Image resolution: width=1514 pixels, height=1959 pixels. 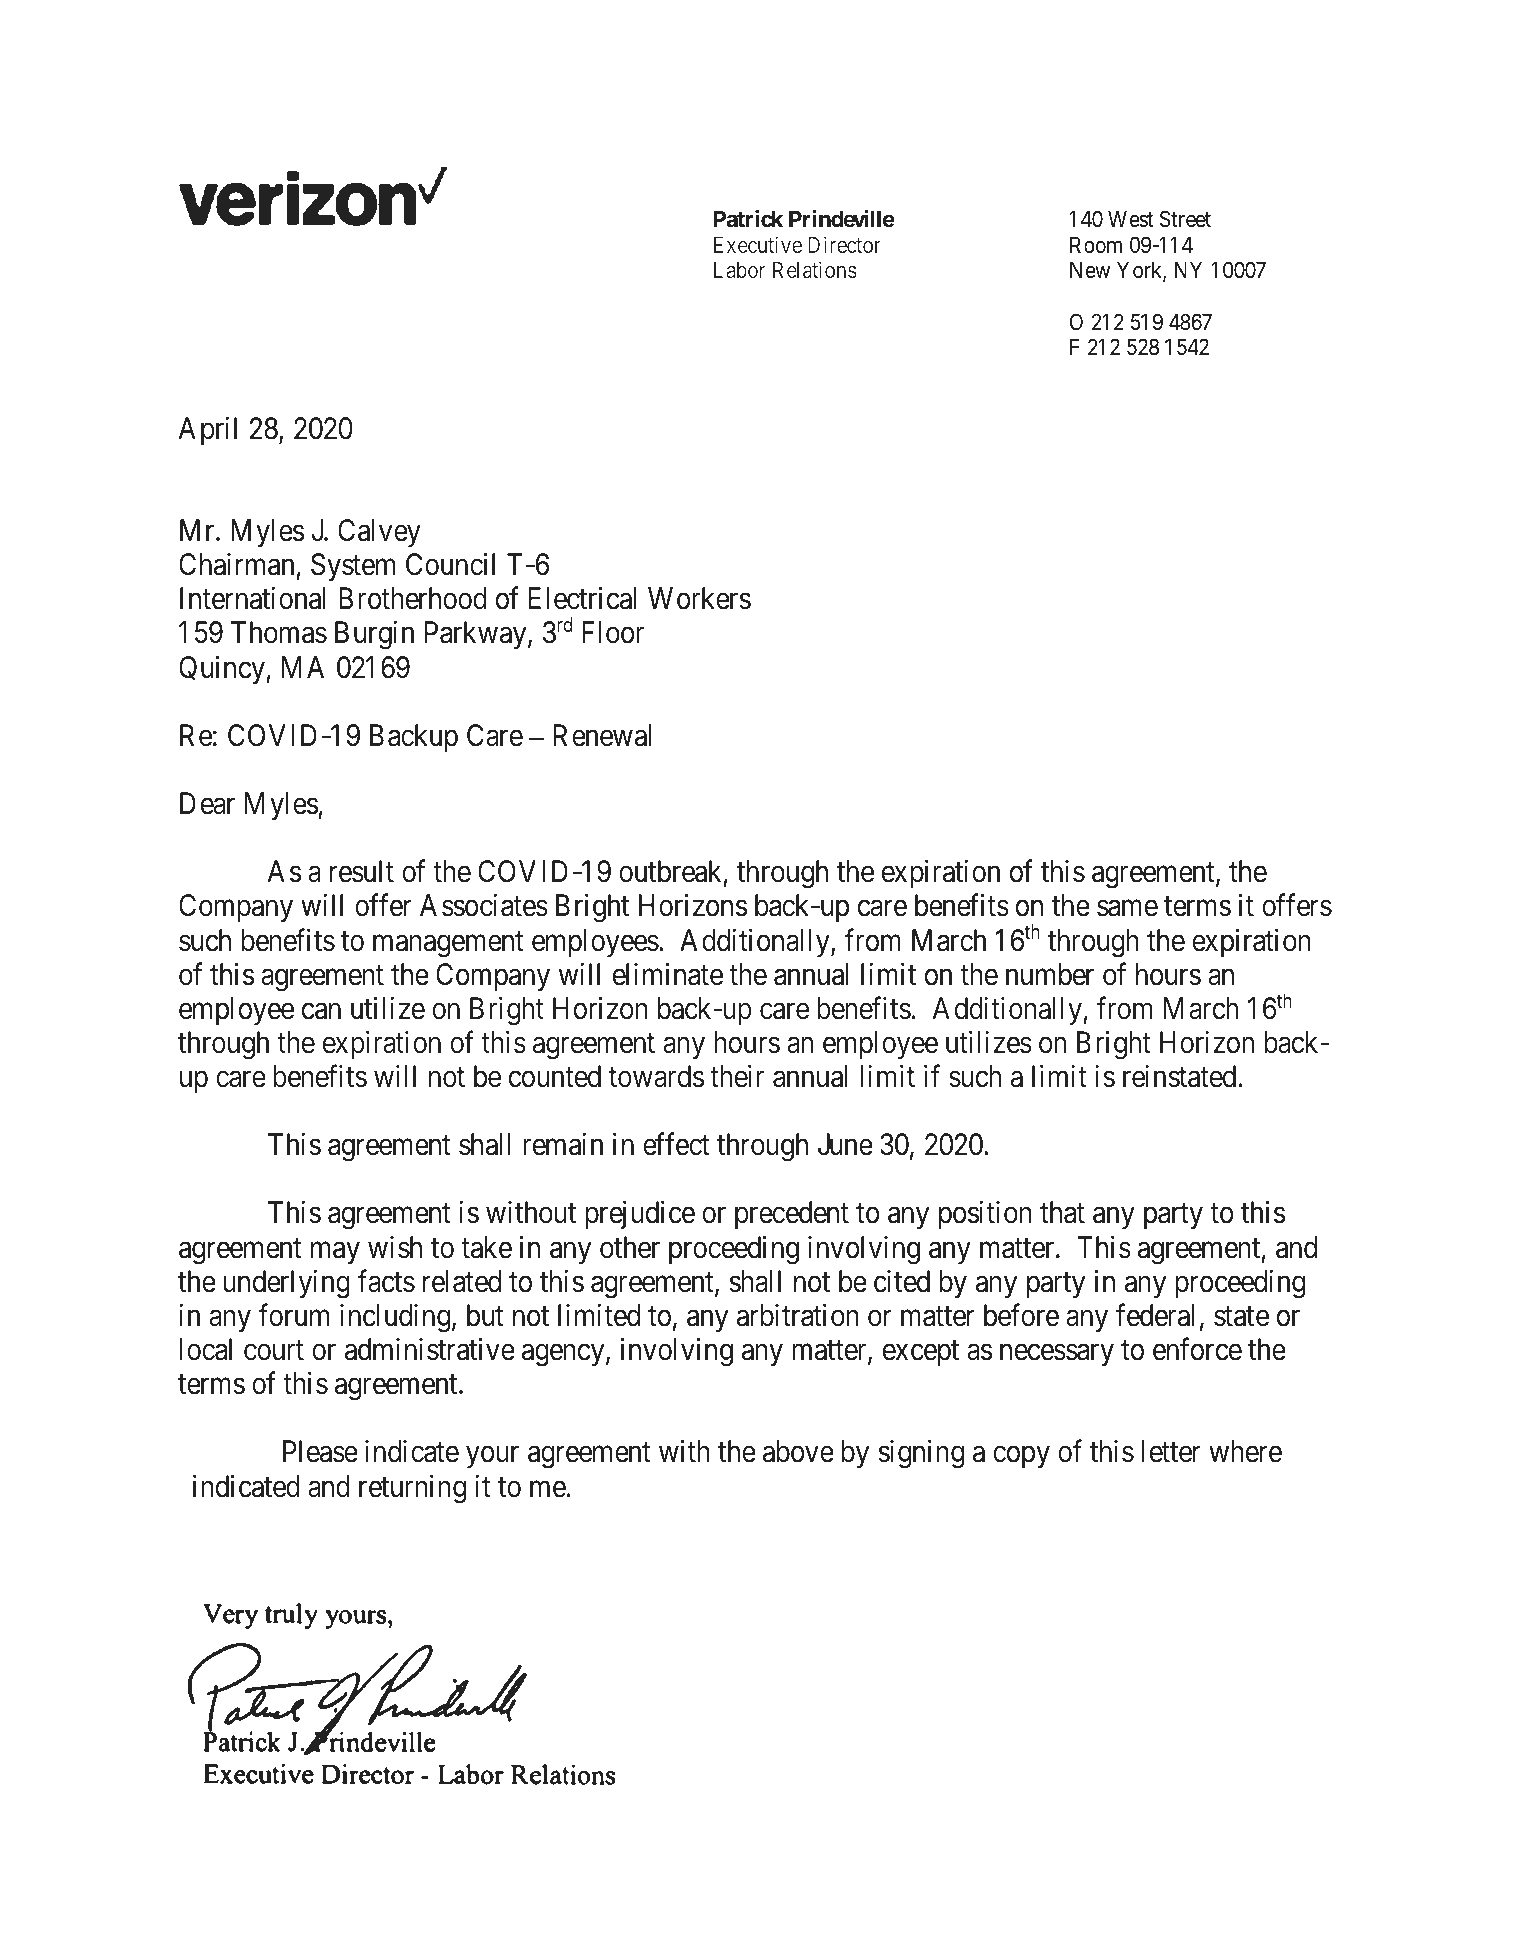 I want to click on that, so click(x=1062, y=1212).
